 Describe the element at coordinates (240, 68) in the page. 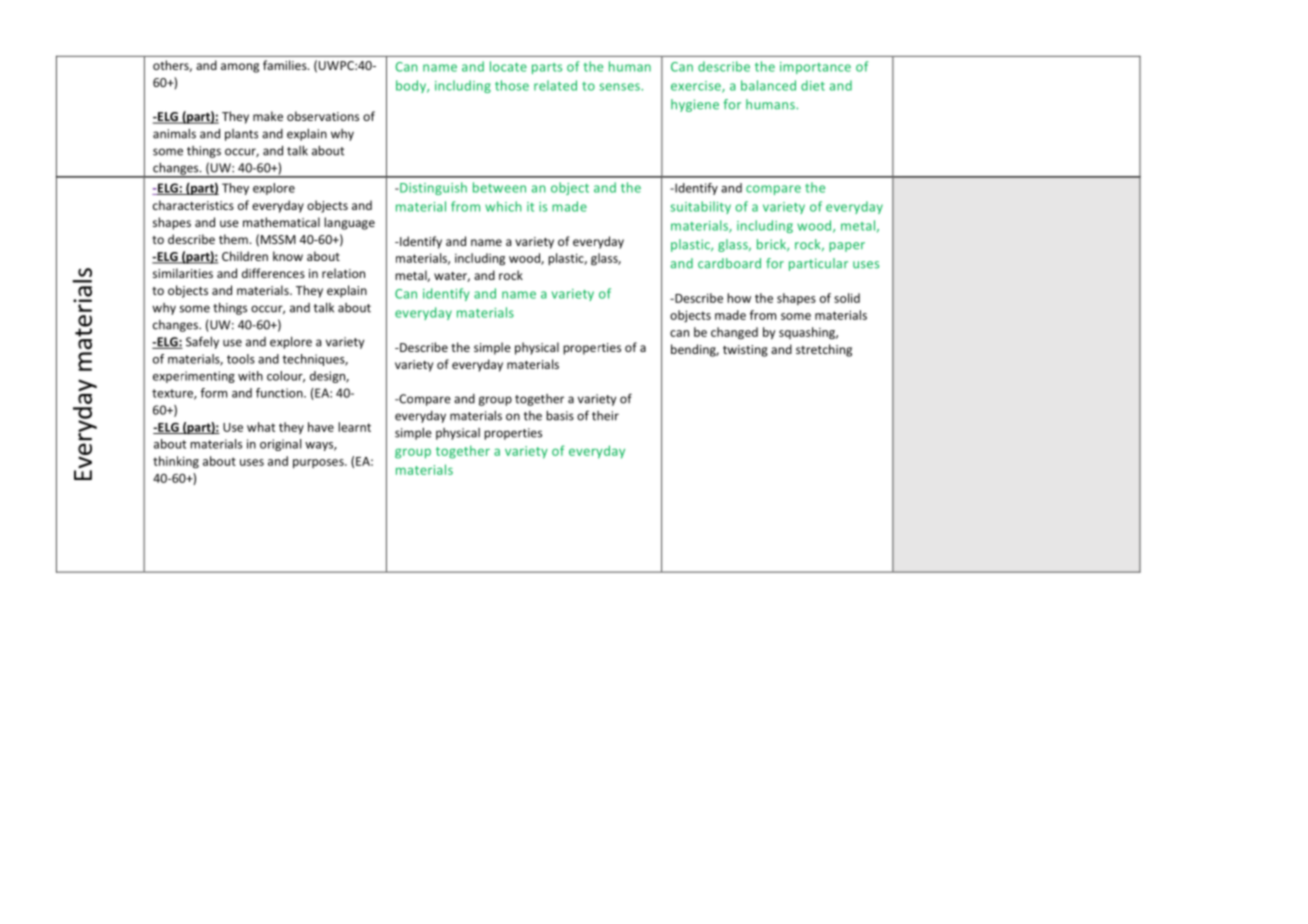

I see `among` at that location.
